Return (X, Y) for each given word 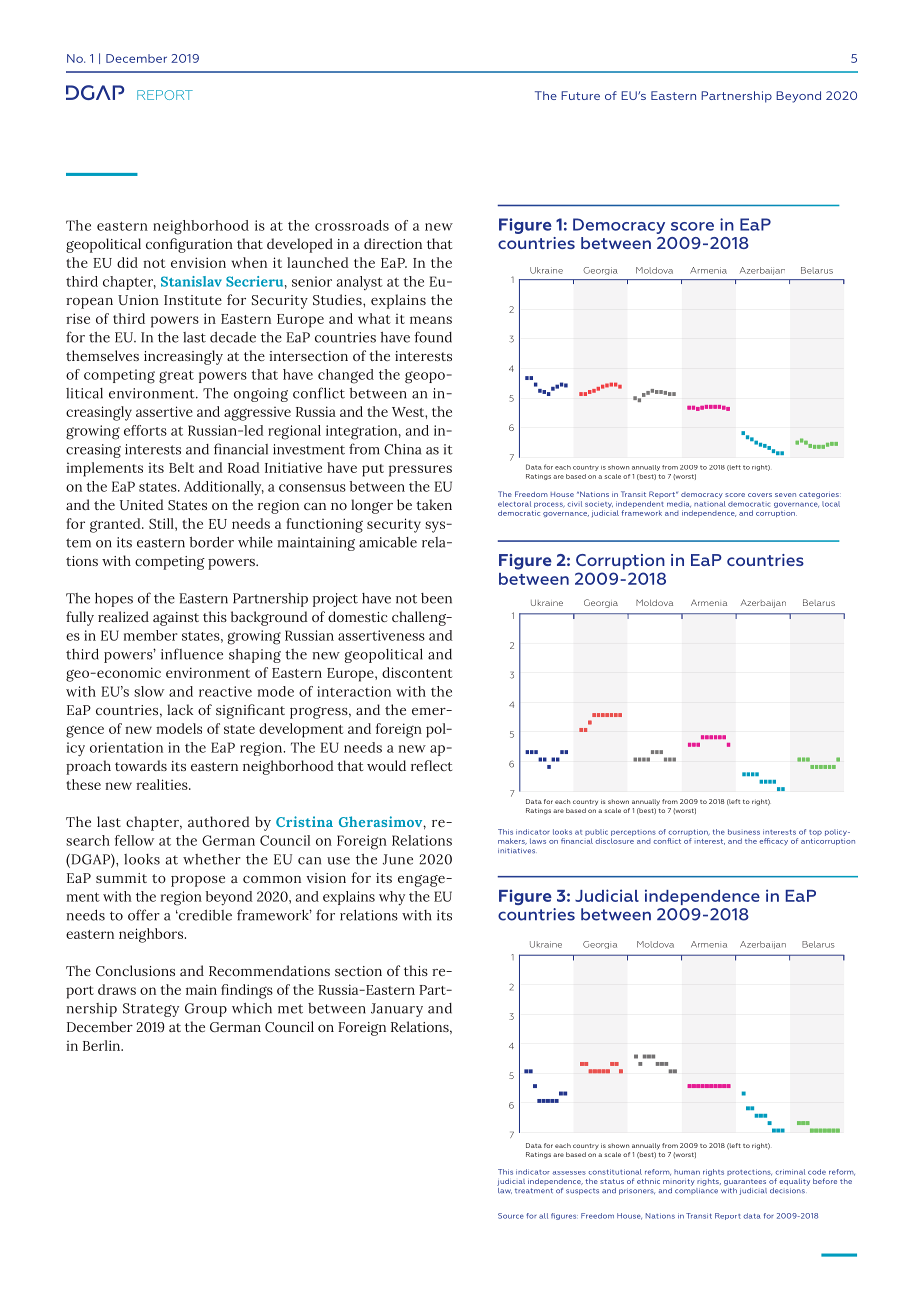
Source (511, 1216)
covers (760, 495)
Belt (181, 467)
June (398, 859)
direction (393, 243)
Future (580, 95)
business (744, 832)
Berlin (103, 1045)
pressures (420, 471)
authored (219, 821)
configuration (189, 245)
